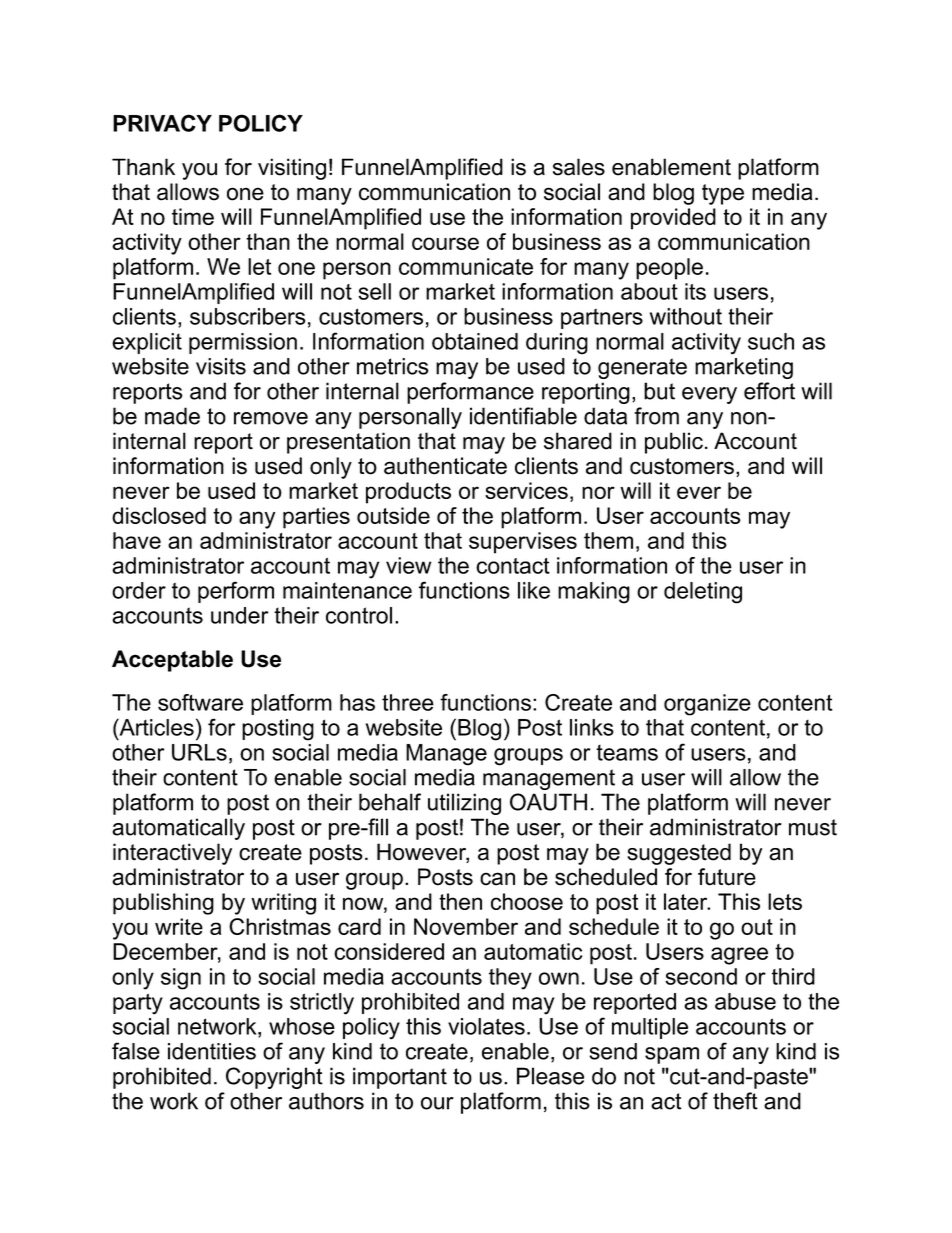  I want to click on type, so click(723, 194).
